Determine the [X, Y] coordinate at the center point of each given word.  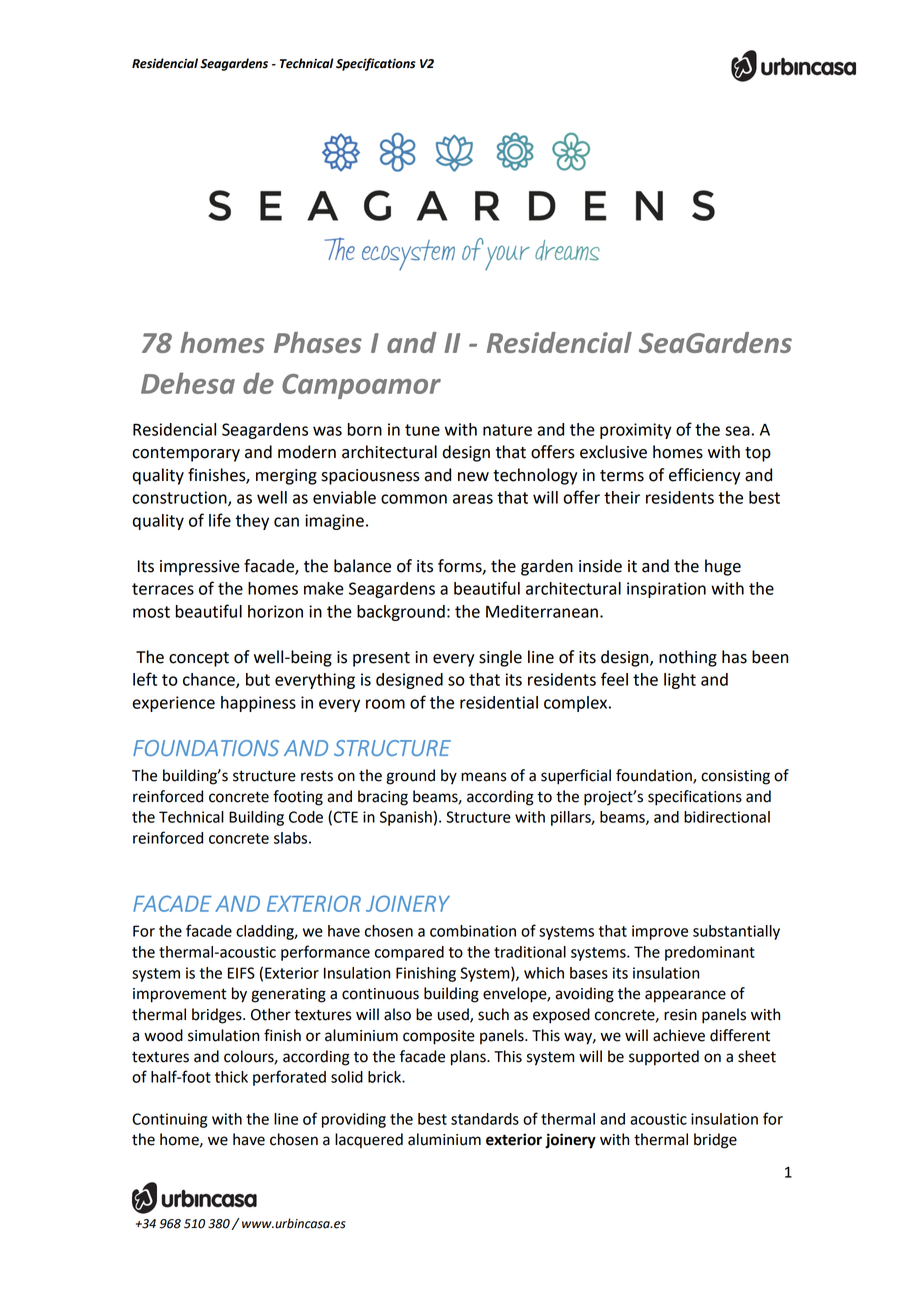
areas [473, 499]
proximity [636, 431]
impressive [200, 568]
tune [422, 430]
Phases [318, 342]
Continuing [169, 1120]
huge [723, 567]
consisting [735, 777]
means [484, 777]
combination [473, 931]
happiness [258, 704]
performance [325, 953]
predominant [710, 953]
